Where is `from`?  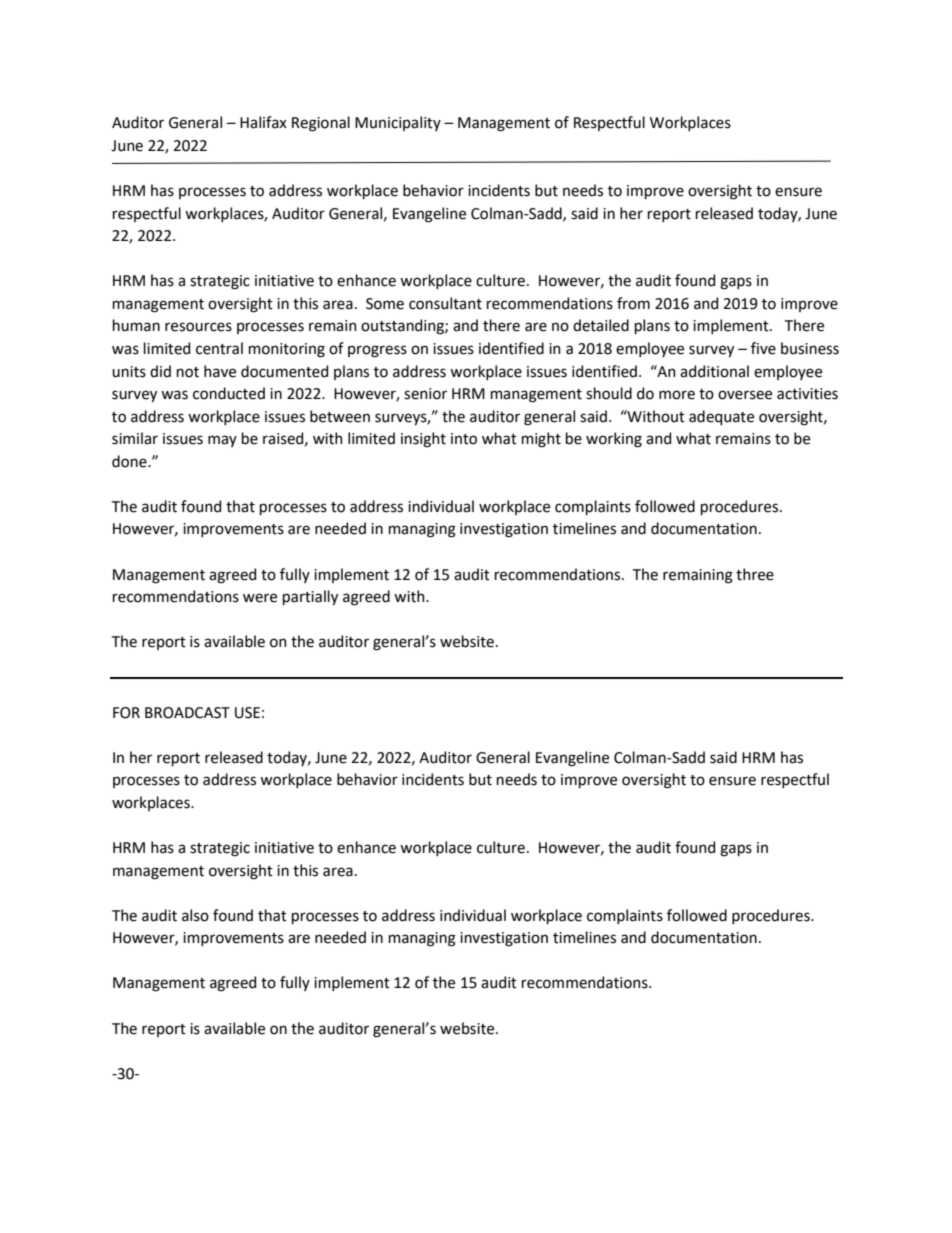
from is located at coordinates (633, 303).
